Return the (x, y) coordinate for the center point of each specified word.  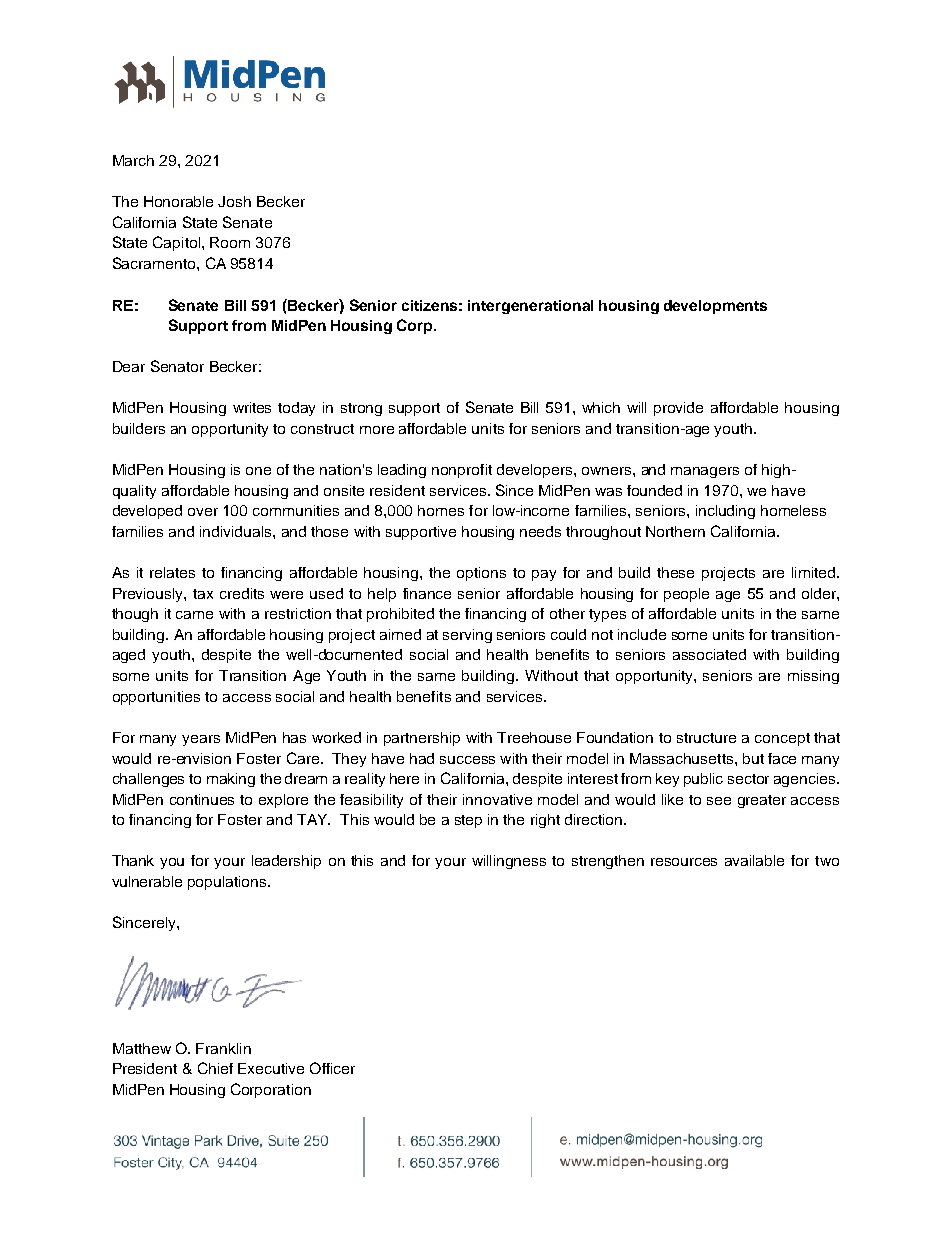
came (194, 615)
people (686, 595)
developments (715, 307)
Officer (332, 1068)
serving (467, 636)
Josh (234, 201)
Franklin (223, 1048)
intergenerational (530, 307)
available (754, 860)
